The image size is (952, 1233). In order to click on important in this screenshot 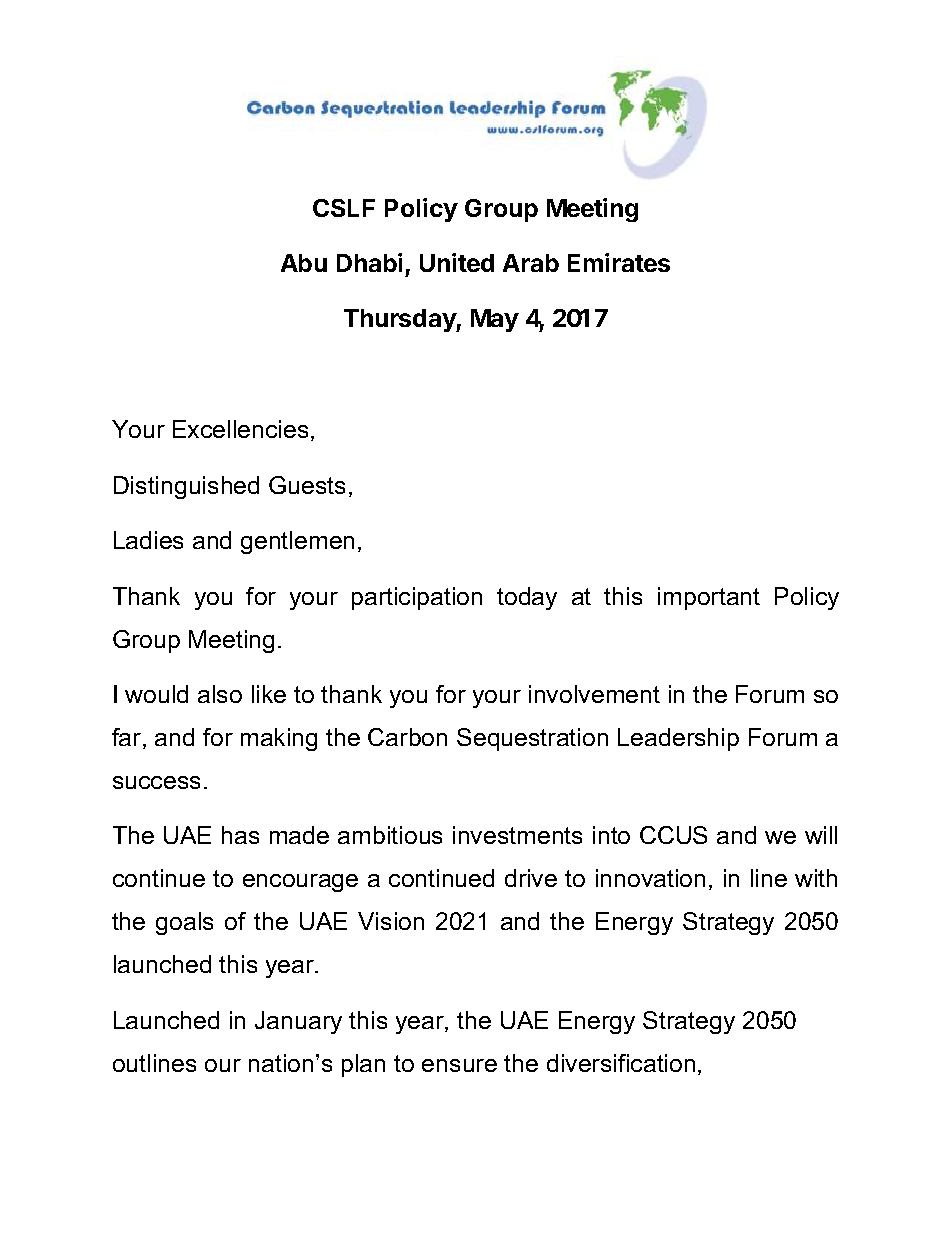, I will do `click(709, 598)`.
